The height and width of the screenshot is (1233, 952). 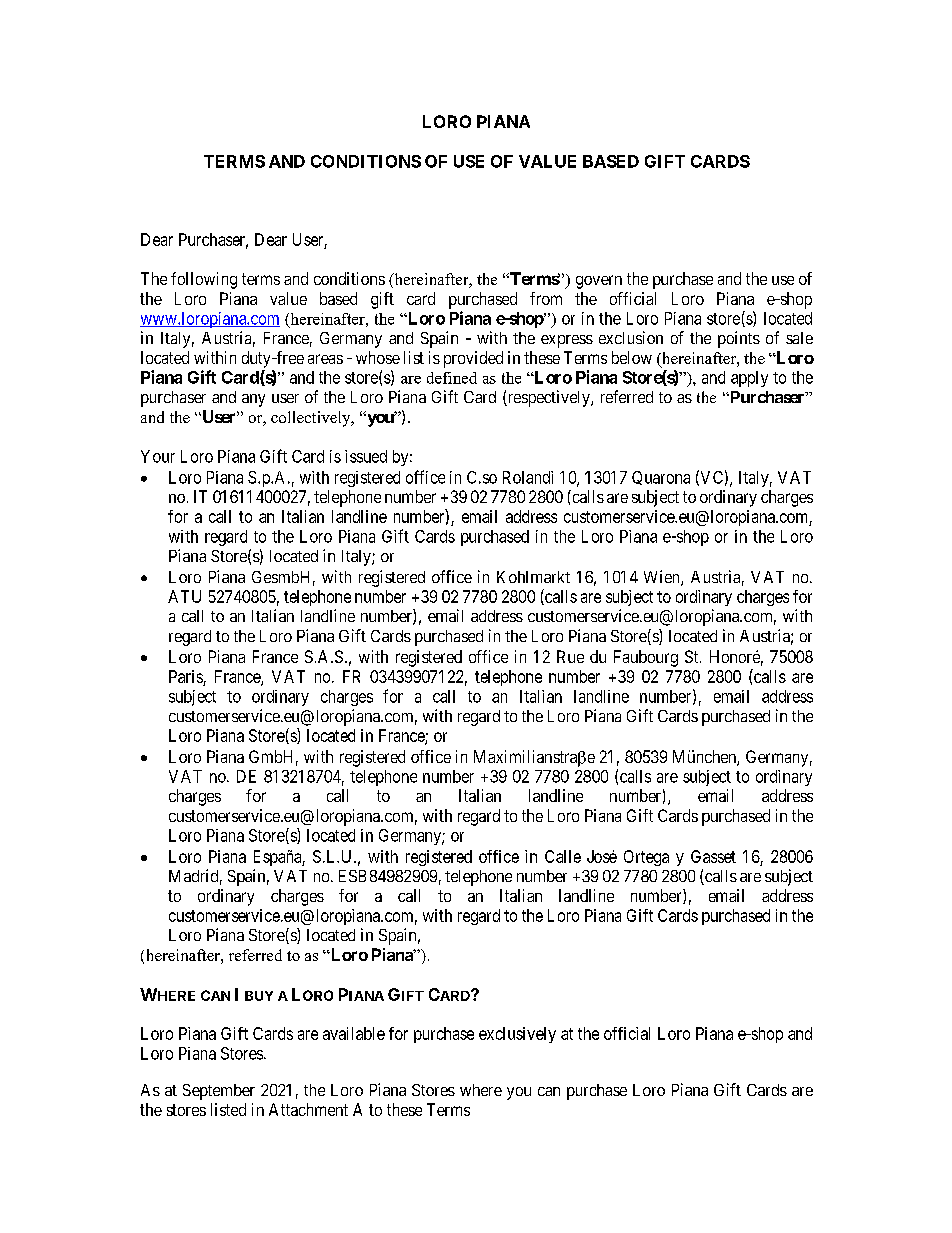 What do you see at coordinates (570, 656) in the screenshot?
I see `Rue` at bounding box center [570, 656].
